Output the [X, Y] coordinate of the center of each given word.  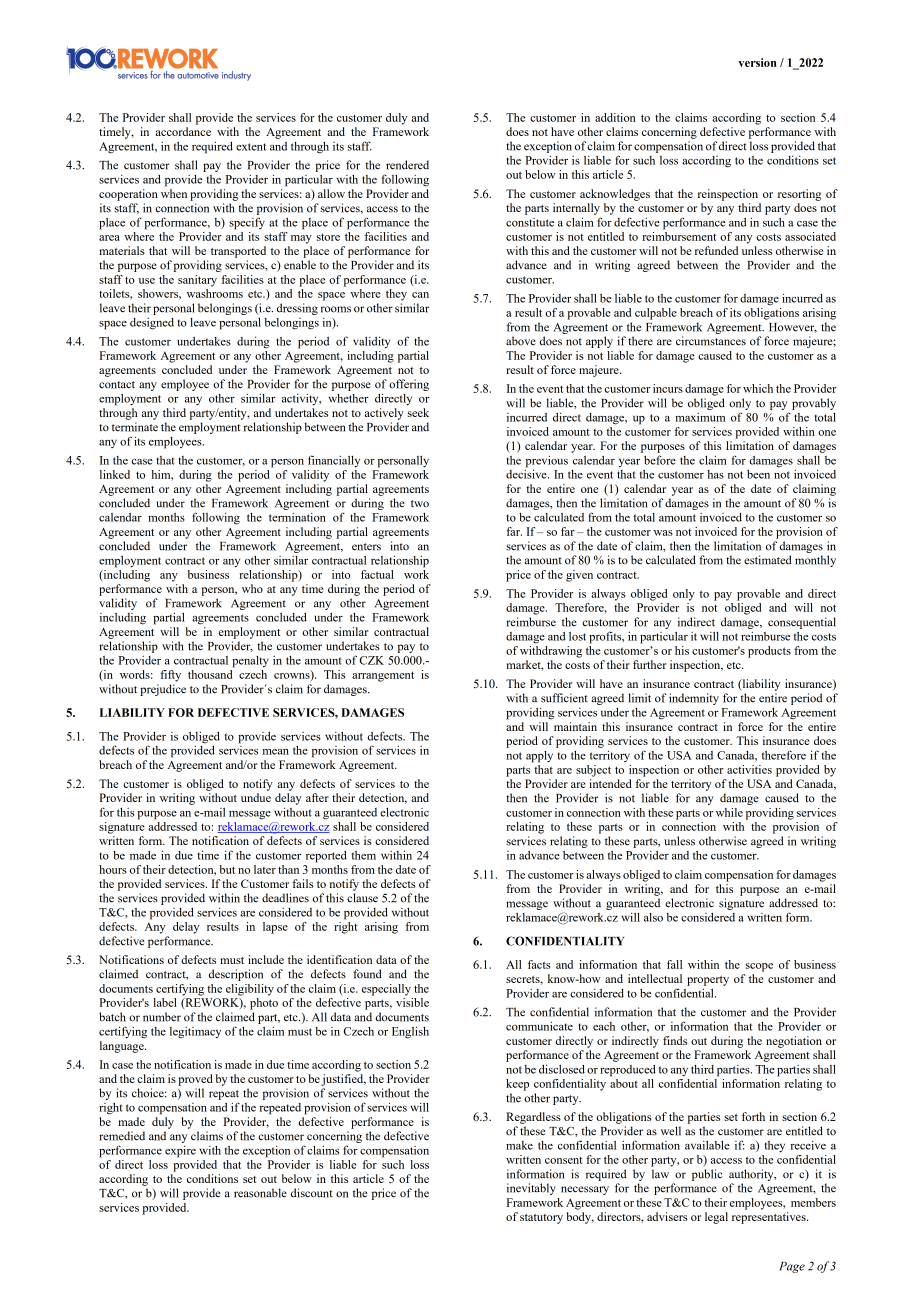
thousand [210, 674]
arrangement [383, 676]
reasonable [260, 1193]
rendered [407, 165]
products [769, 652]
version [757, 62]
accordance [183, 131]
